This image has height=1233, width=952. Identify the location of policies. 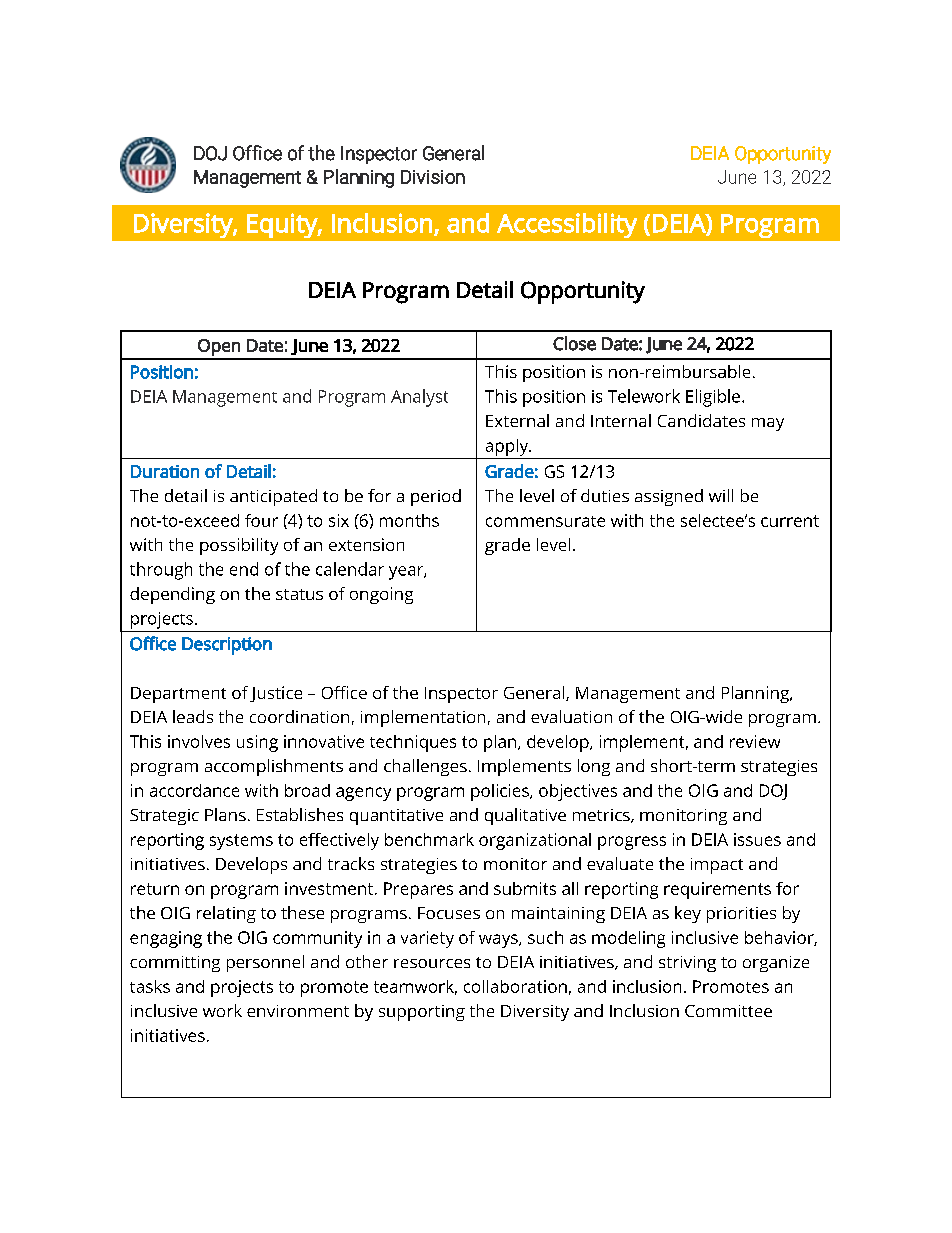
(501, 792).
